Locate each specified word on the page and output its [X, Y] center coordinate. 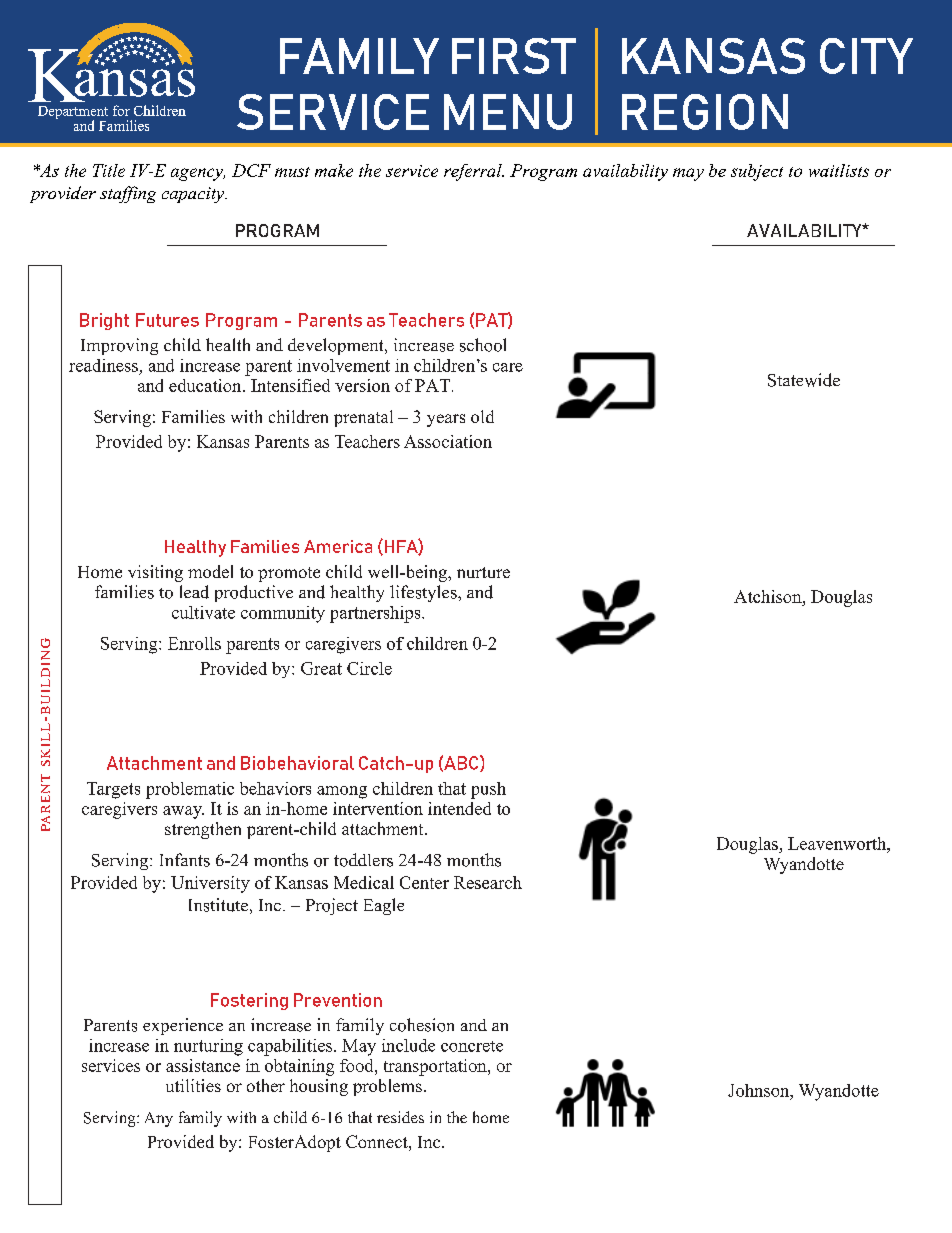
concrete [472, 1046]
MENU [508, 112]
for [121, 110]
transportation [436, 1067]
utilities [193, 1085]
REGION [705, 112]
